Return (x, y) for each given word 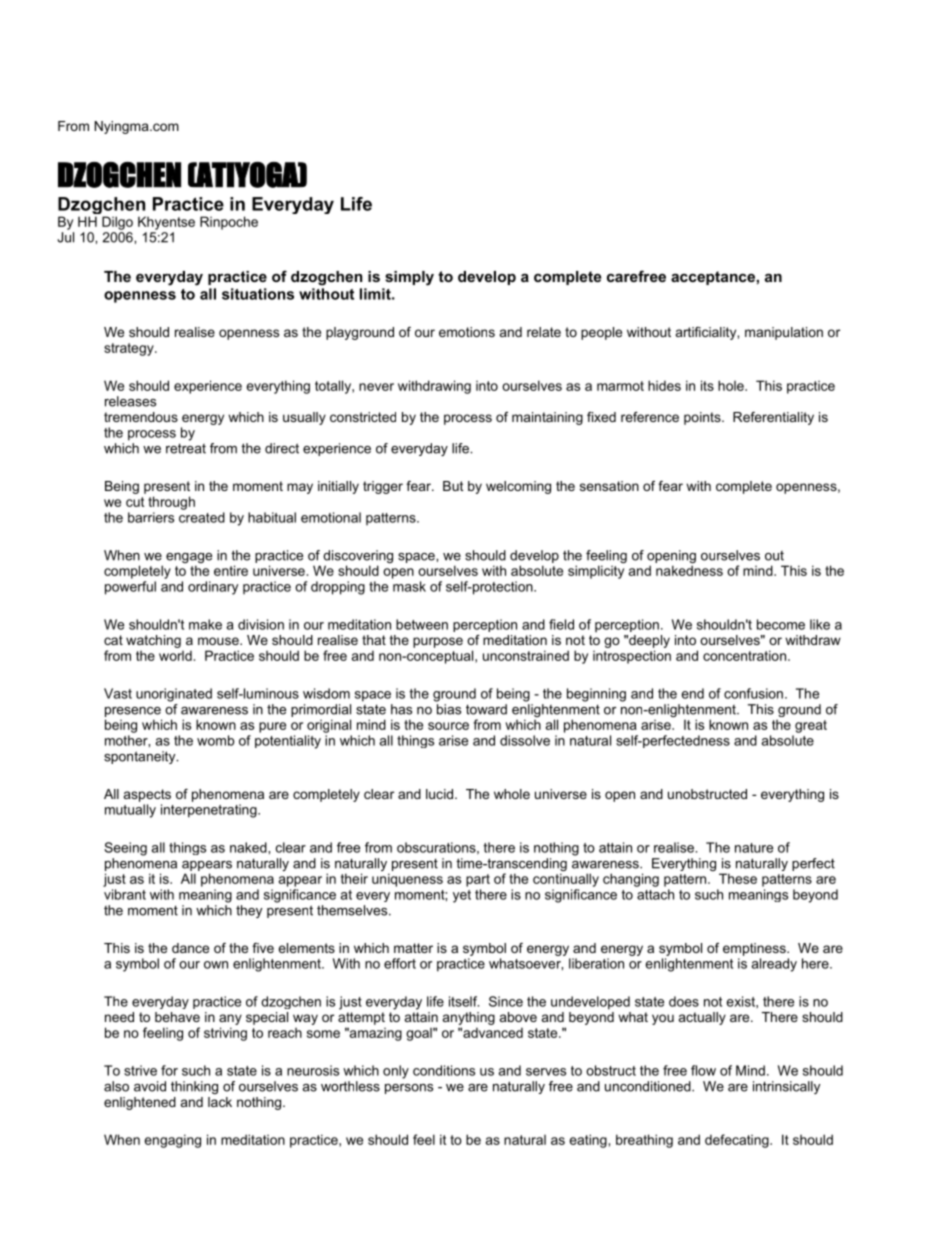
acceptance (713, 278)
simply (409, 278)
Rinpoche (229, 223)
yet (462, 896)
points (703, 418)
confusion (753, 693)
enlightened (140, 1103)
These (738, 878)
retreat (186, 448)
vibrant (125, 894)
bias (449, 709)
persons (409, 1089)
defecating (738, 1141)
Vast (118, 693)
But (453, 486)
